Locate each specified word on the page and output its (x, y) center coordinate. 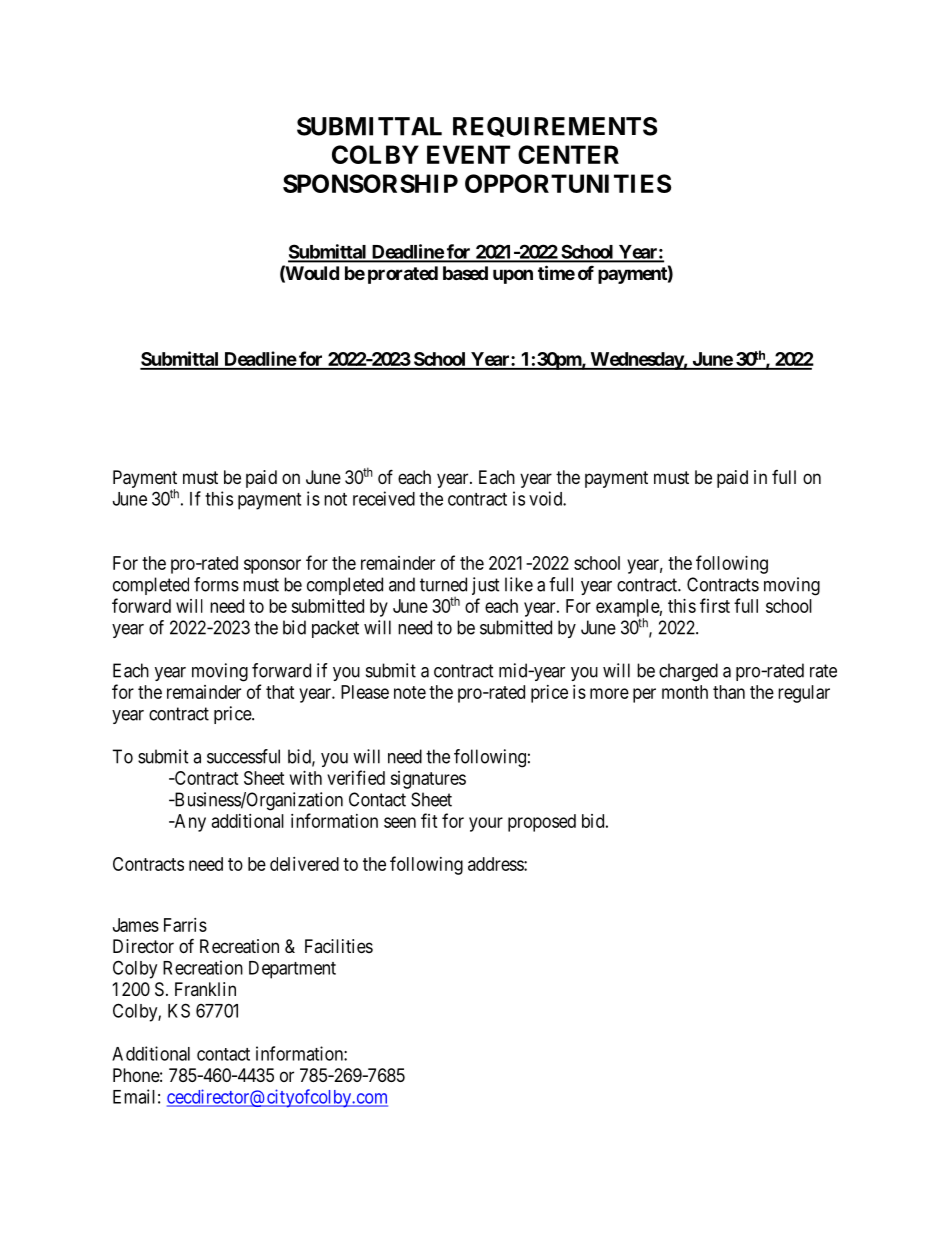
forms (216, 584)
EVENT (468, 154)
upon (513, 276)
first (715, 605)
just (486, 586)
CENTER (568, 154)
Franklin (205, 989)
